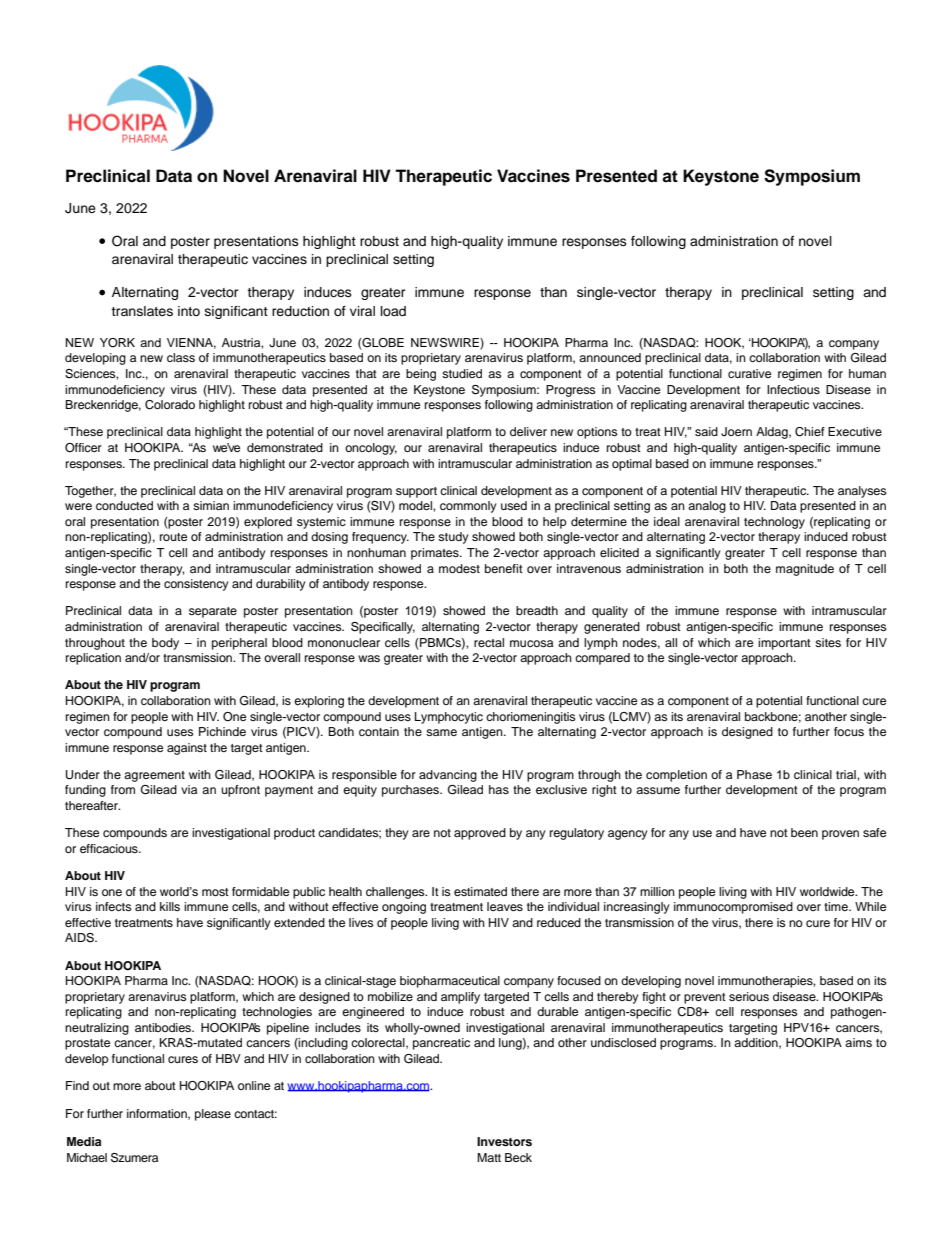 The width and height of the screenshot is (952, 1233). What do you see at coordinates (213, 1115) in the screenshot?
I see `please` at bounding box center [213, 1115].
